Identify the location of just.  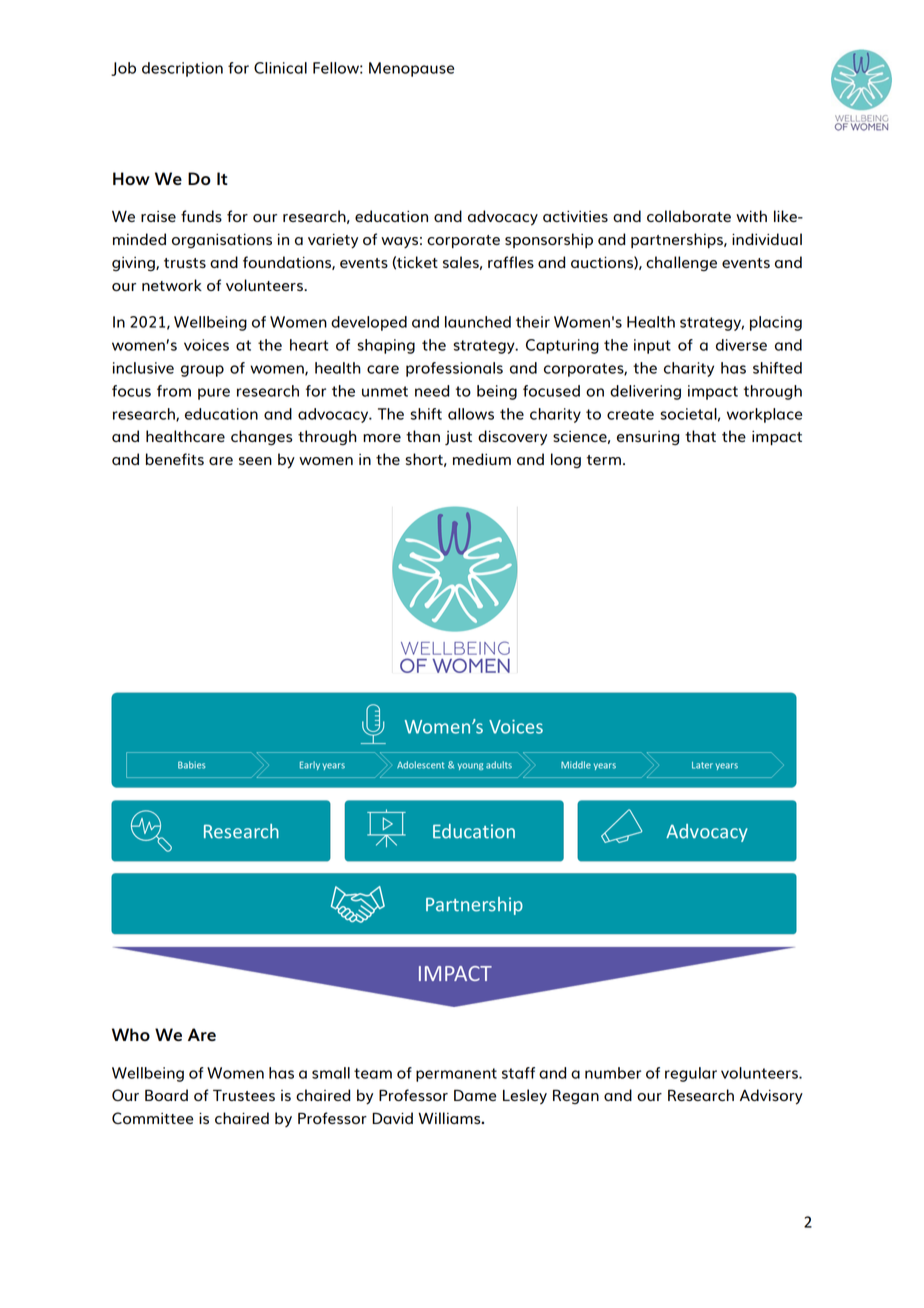
(458, 438).
